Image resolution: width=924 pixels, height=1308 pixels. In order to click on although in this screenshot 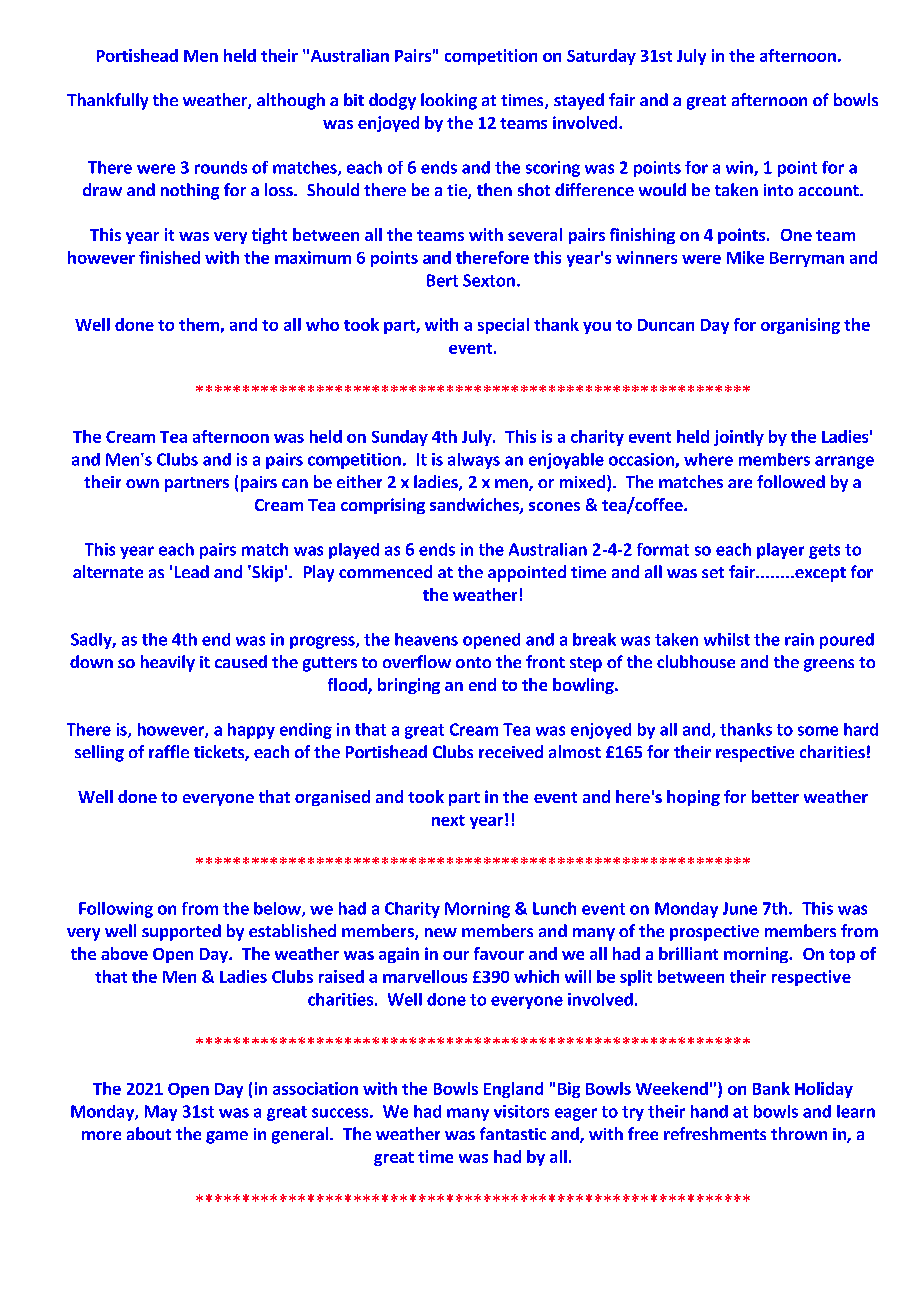, I will do `click(291, 101)`.
